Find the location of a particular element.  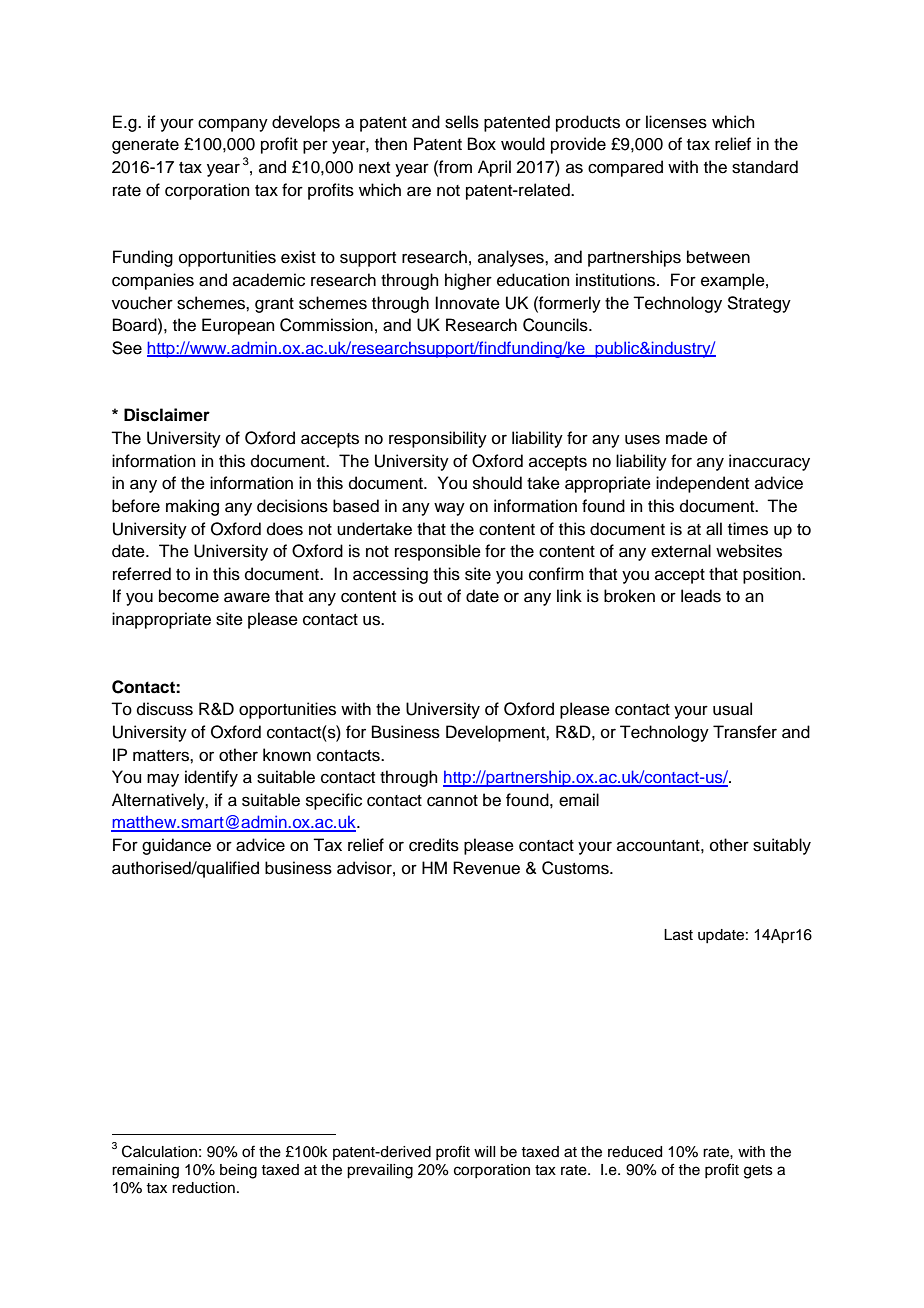

company is located at coordinates (233, 125).
